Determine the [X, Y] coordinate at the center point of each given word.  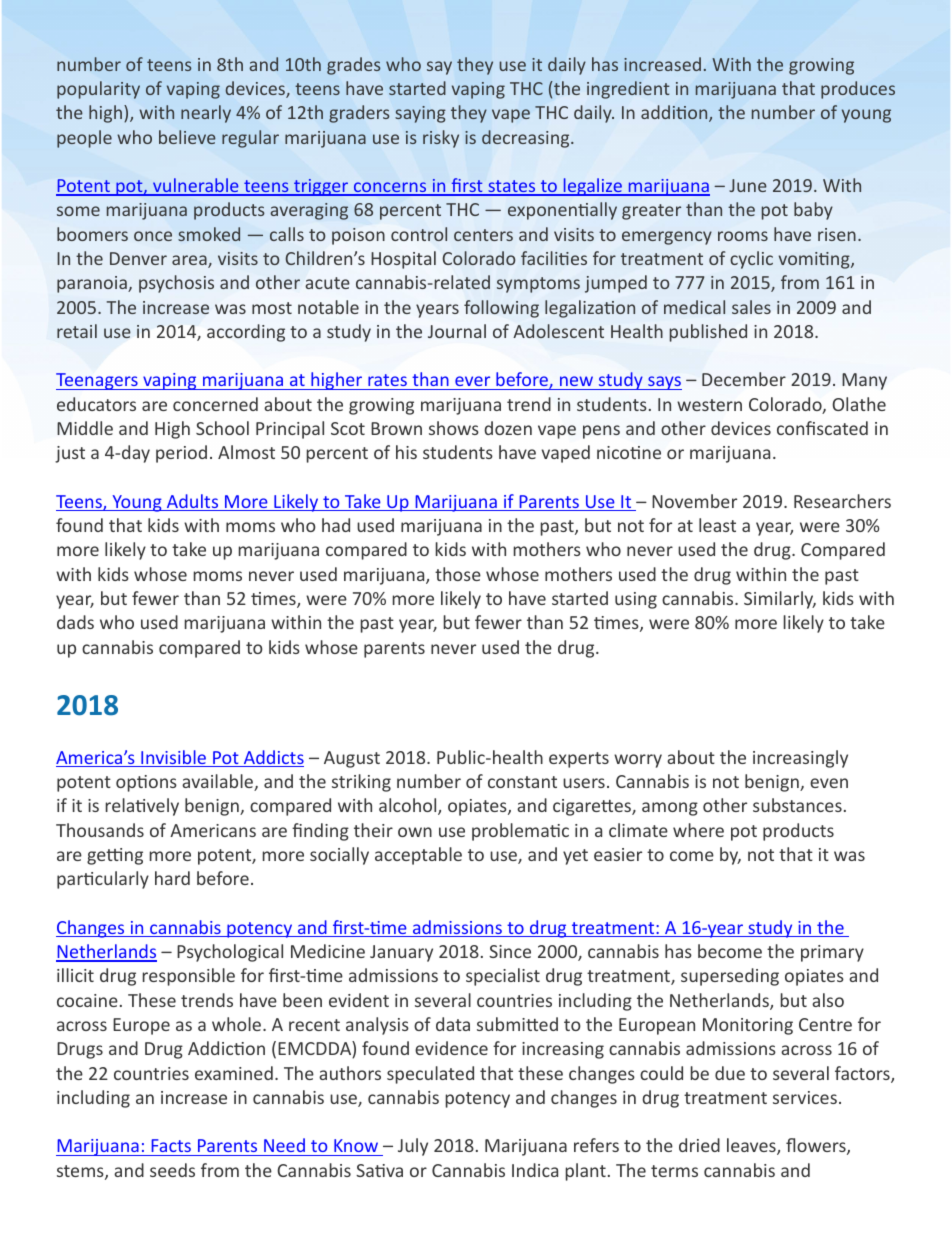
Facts [171, 1147]
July [413, 1147]
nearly [206, 114]
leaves [752, 1146]
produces [858, 90]
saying [420, 114]
